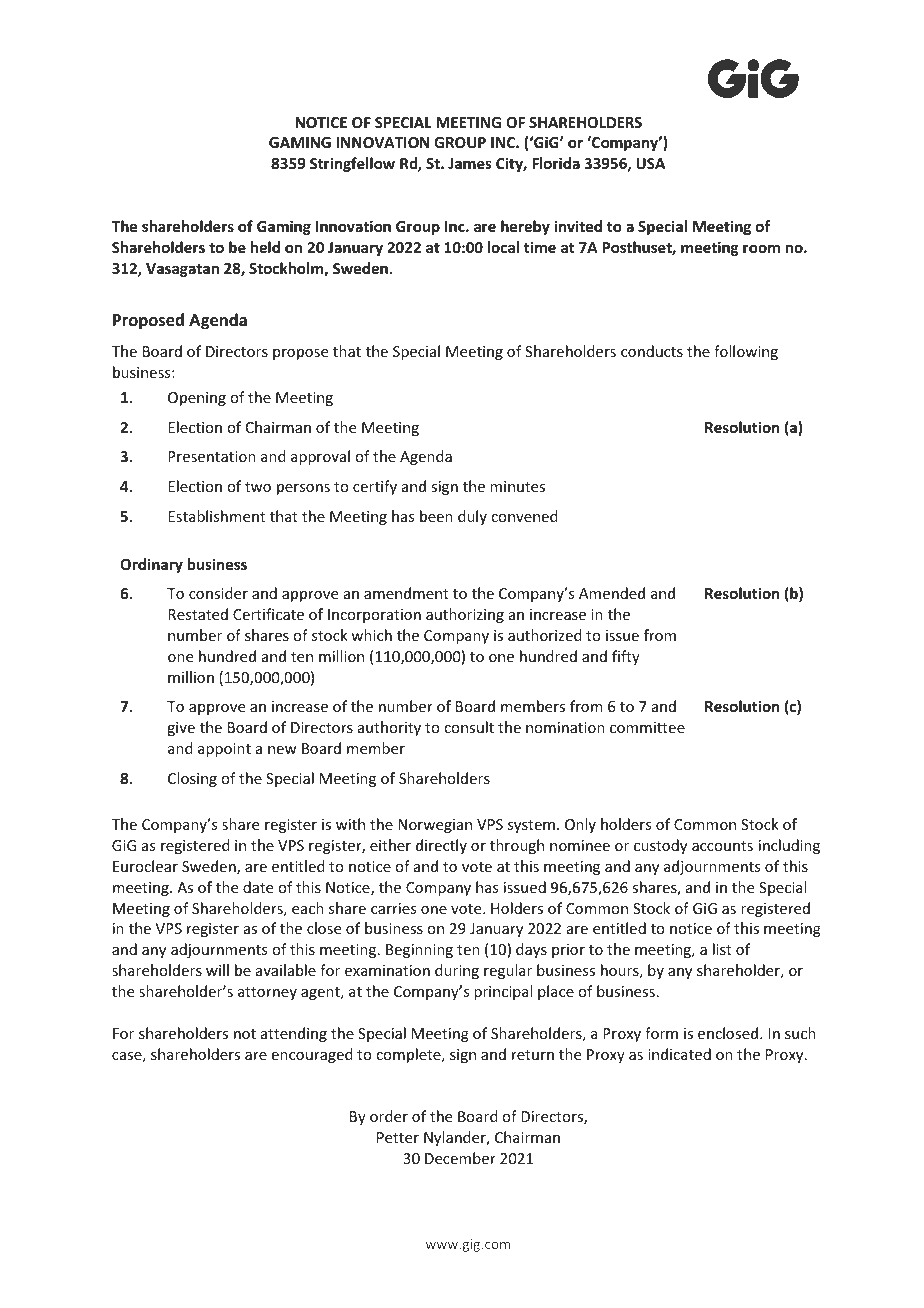  Describe the element at coordinates (312, 1055) in the screenshot. I see `encouraged` at that location.
